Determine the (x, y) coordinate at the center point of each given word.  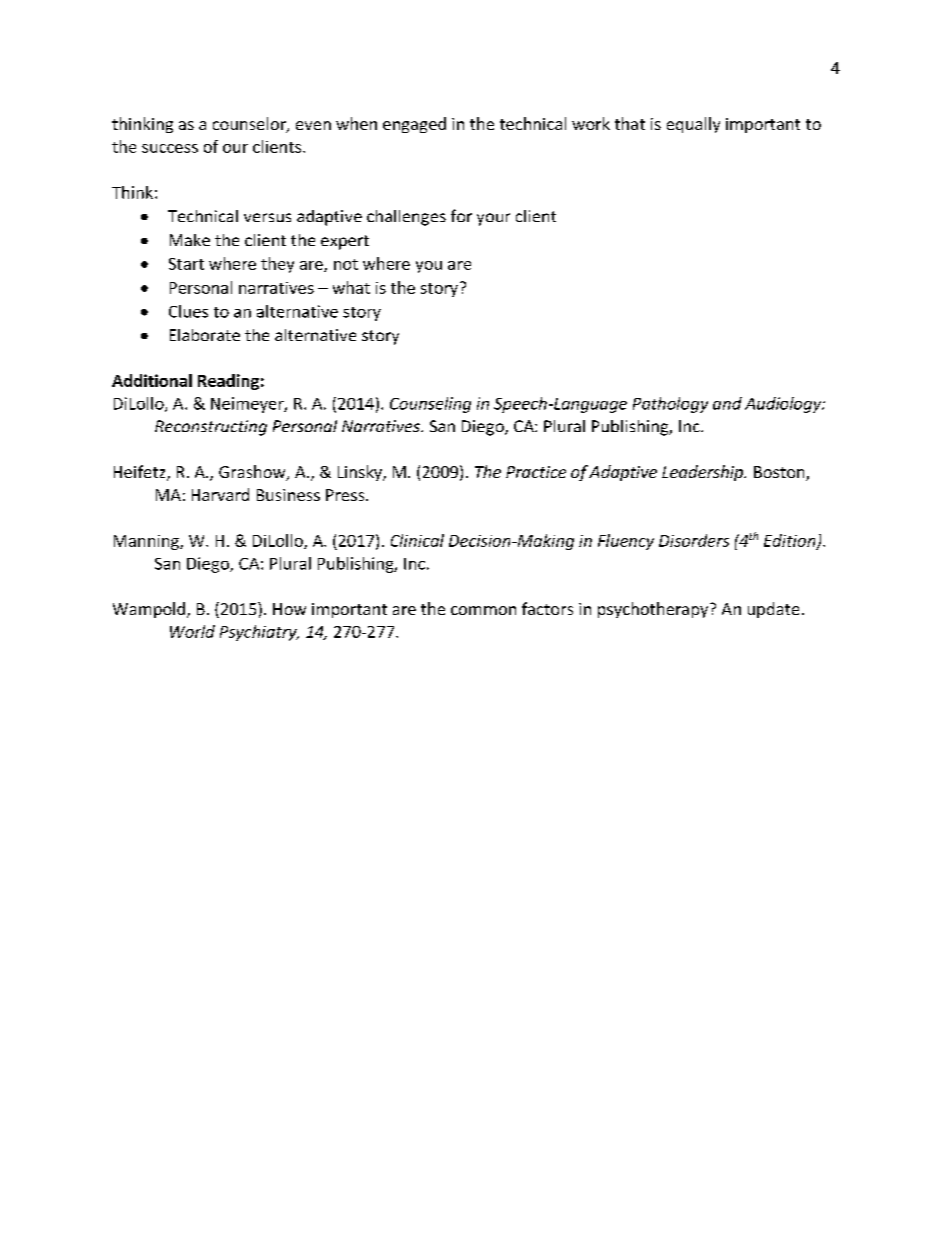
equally (693, 125)
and (727, 403)
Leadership (703, 473)
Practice (536, 472)
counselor (250, 125)
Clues (188, 311)
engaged (414, 125)
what (351, 287)
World (192, 631)
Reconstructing (211, 428)
